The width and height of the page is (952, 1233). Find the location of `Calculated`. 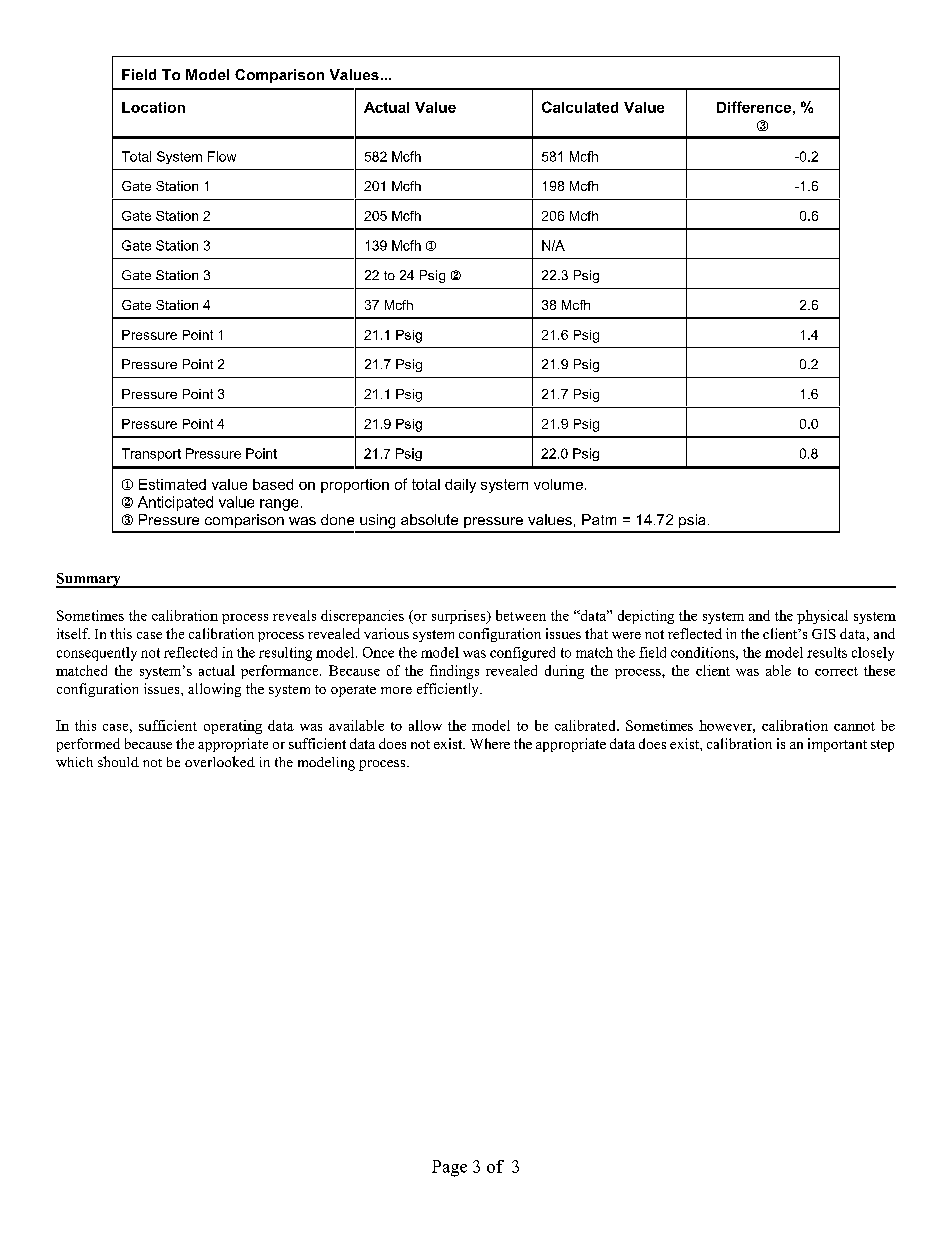

Calculated is located at coordinates (580, 107).
